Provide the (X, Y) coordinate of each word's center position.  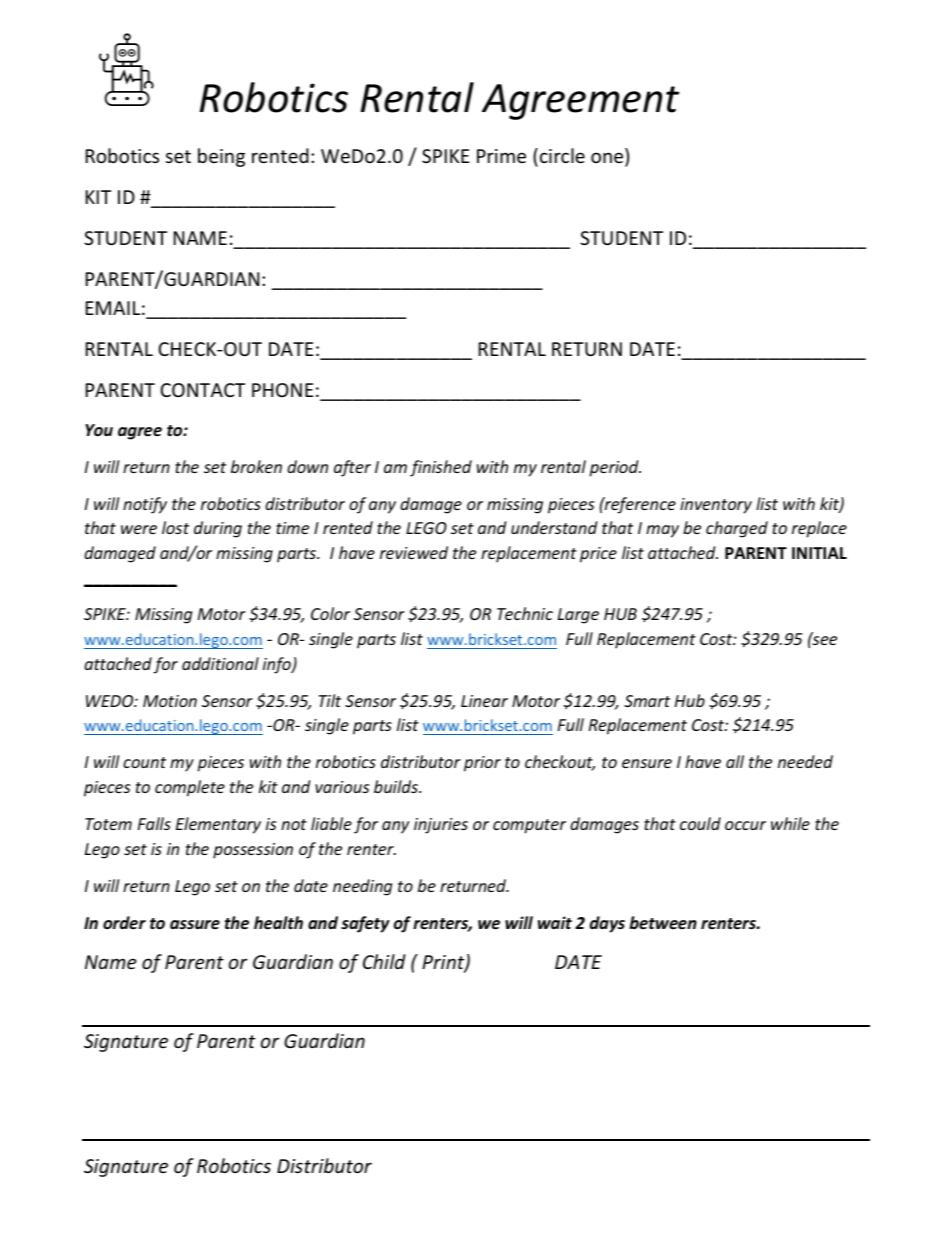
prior (482, 764)
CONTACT (202, 390)
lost (175, 527)
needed (805, 761)
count (144, 762)
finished (441, 468)
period (615, 468)
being (221, 157)
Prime (501, 156)
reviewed (414, 552)
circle (562, 155)
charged (737, 529)
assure (195, 925)
